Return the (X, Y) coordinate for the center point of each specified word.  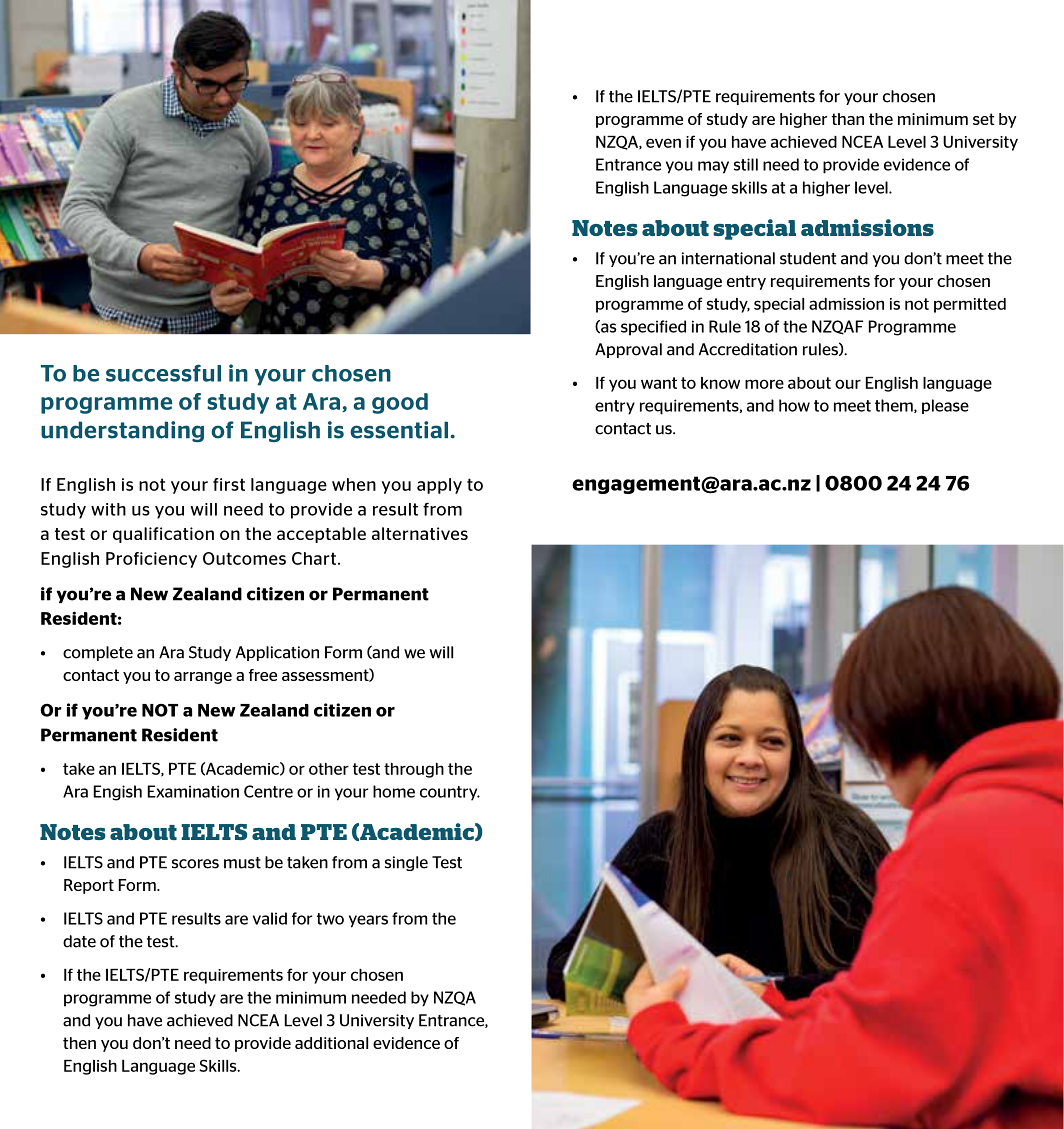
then (79, 1043)
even (663, 143)
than (848, 119)
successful (163, 373)
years (368, 921)
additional (331, 1043)
